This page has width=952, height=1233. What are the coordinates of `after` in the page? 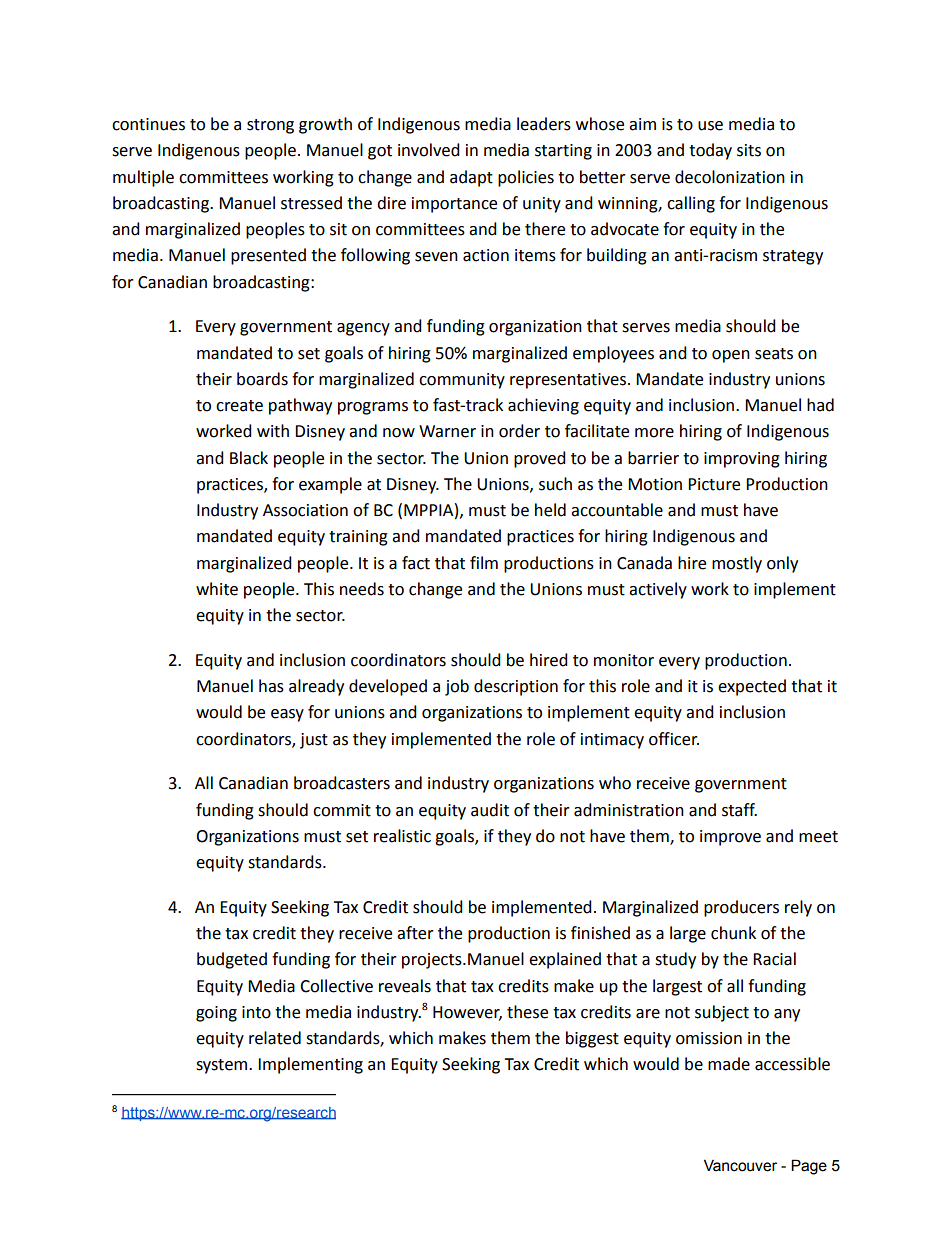 It's located at (415, 933).
